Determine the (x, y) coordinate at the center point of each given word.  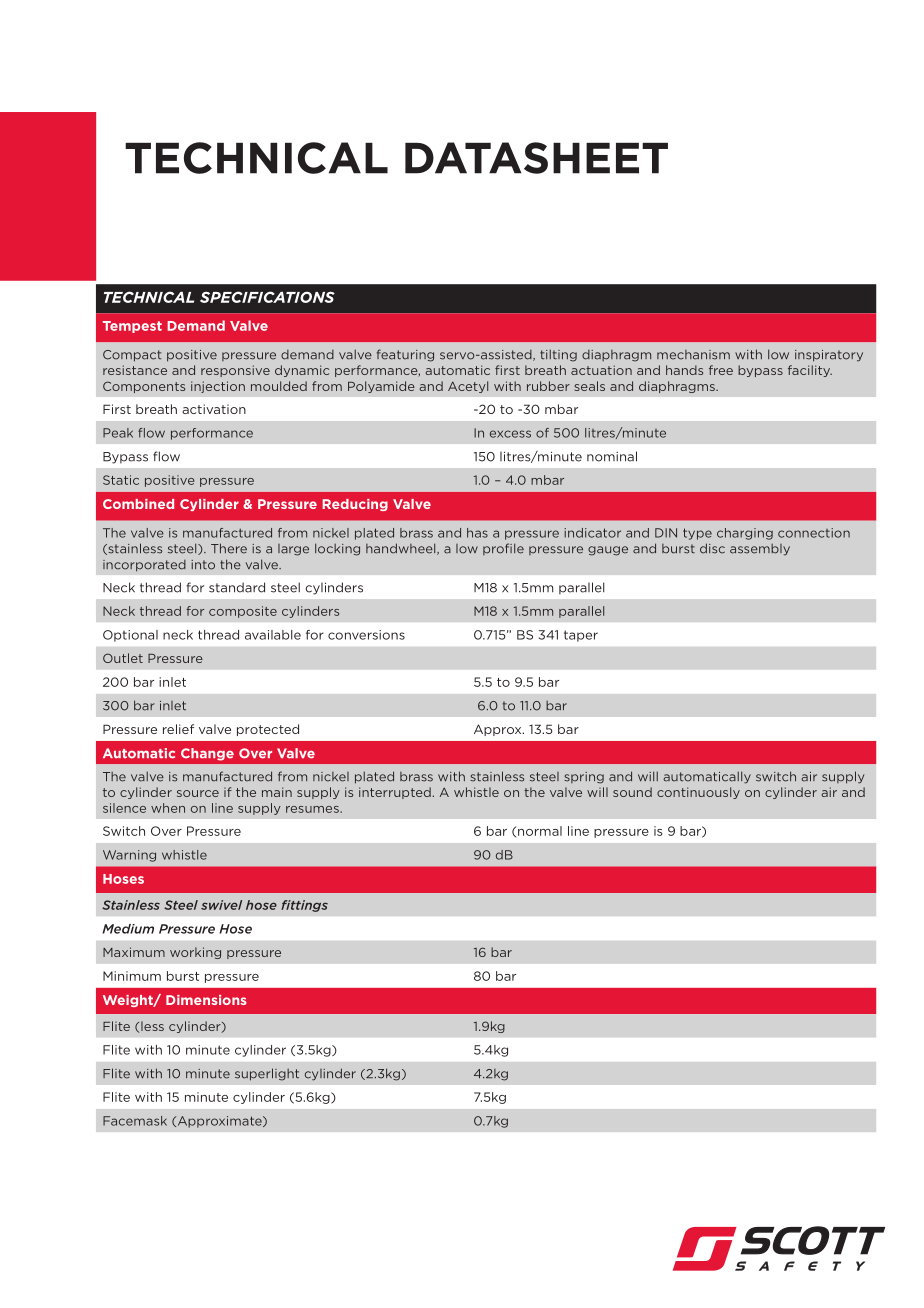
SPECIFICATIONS (267, 297)
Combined (138, 504)
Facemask (135, 1121)
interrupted (395, 793)
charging (745, 534)
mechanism (693, 355)
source (198, 793)
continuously (698, 793)
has (477, 533)
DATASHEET (536, 158)
